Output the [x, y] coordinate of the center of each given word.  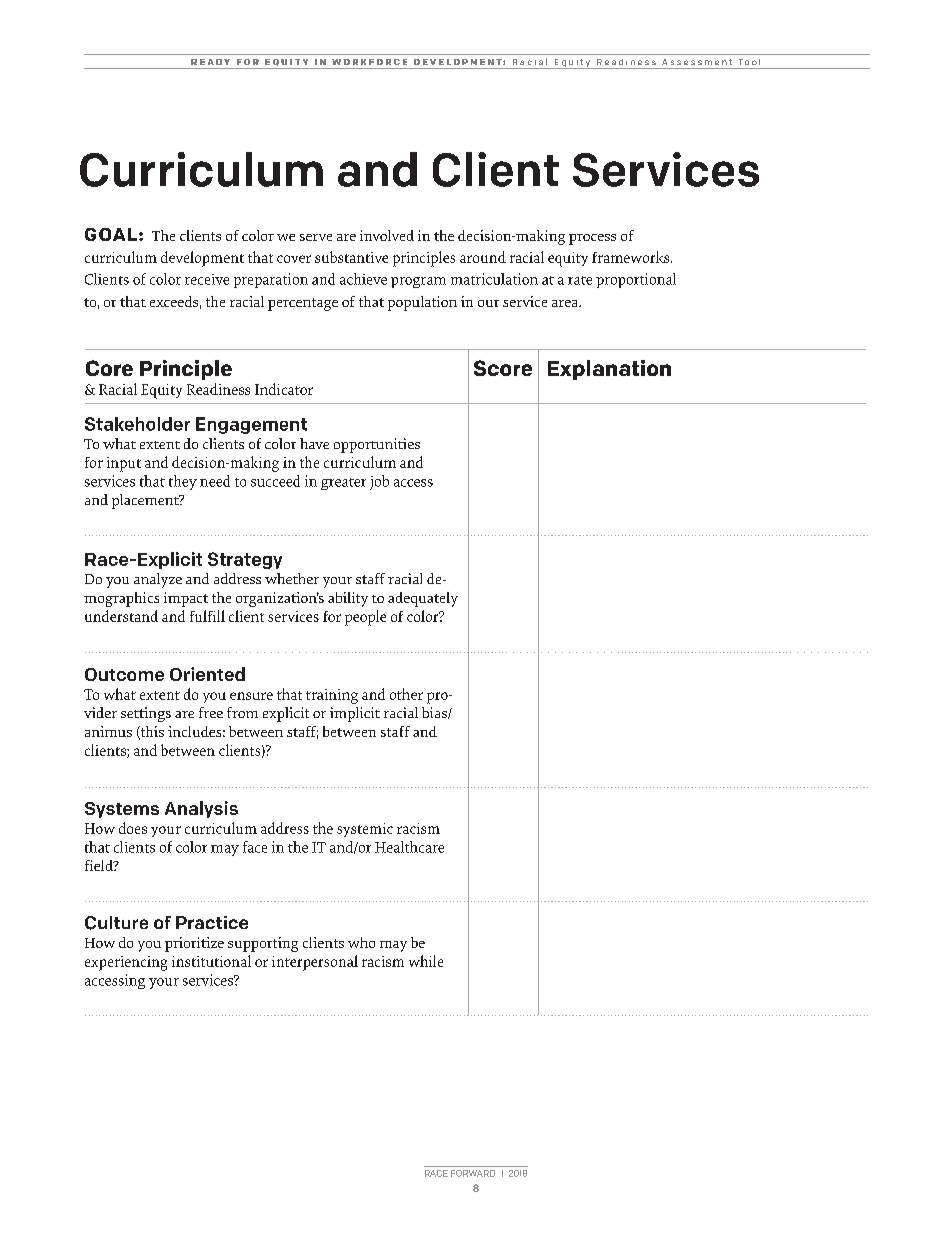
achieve [363, 279]
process [592, 239]
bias [435, 713]
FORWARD [473, 1173]
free [211, 712]
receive [207, 279]
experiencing [126, 963]
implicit [355, 714]
